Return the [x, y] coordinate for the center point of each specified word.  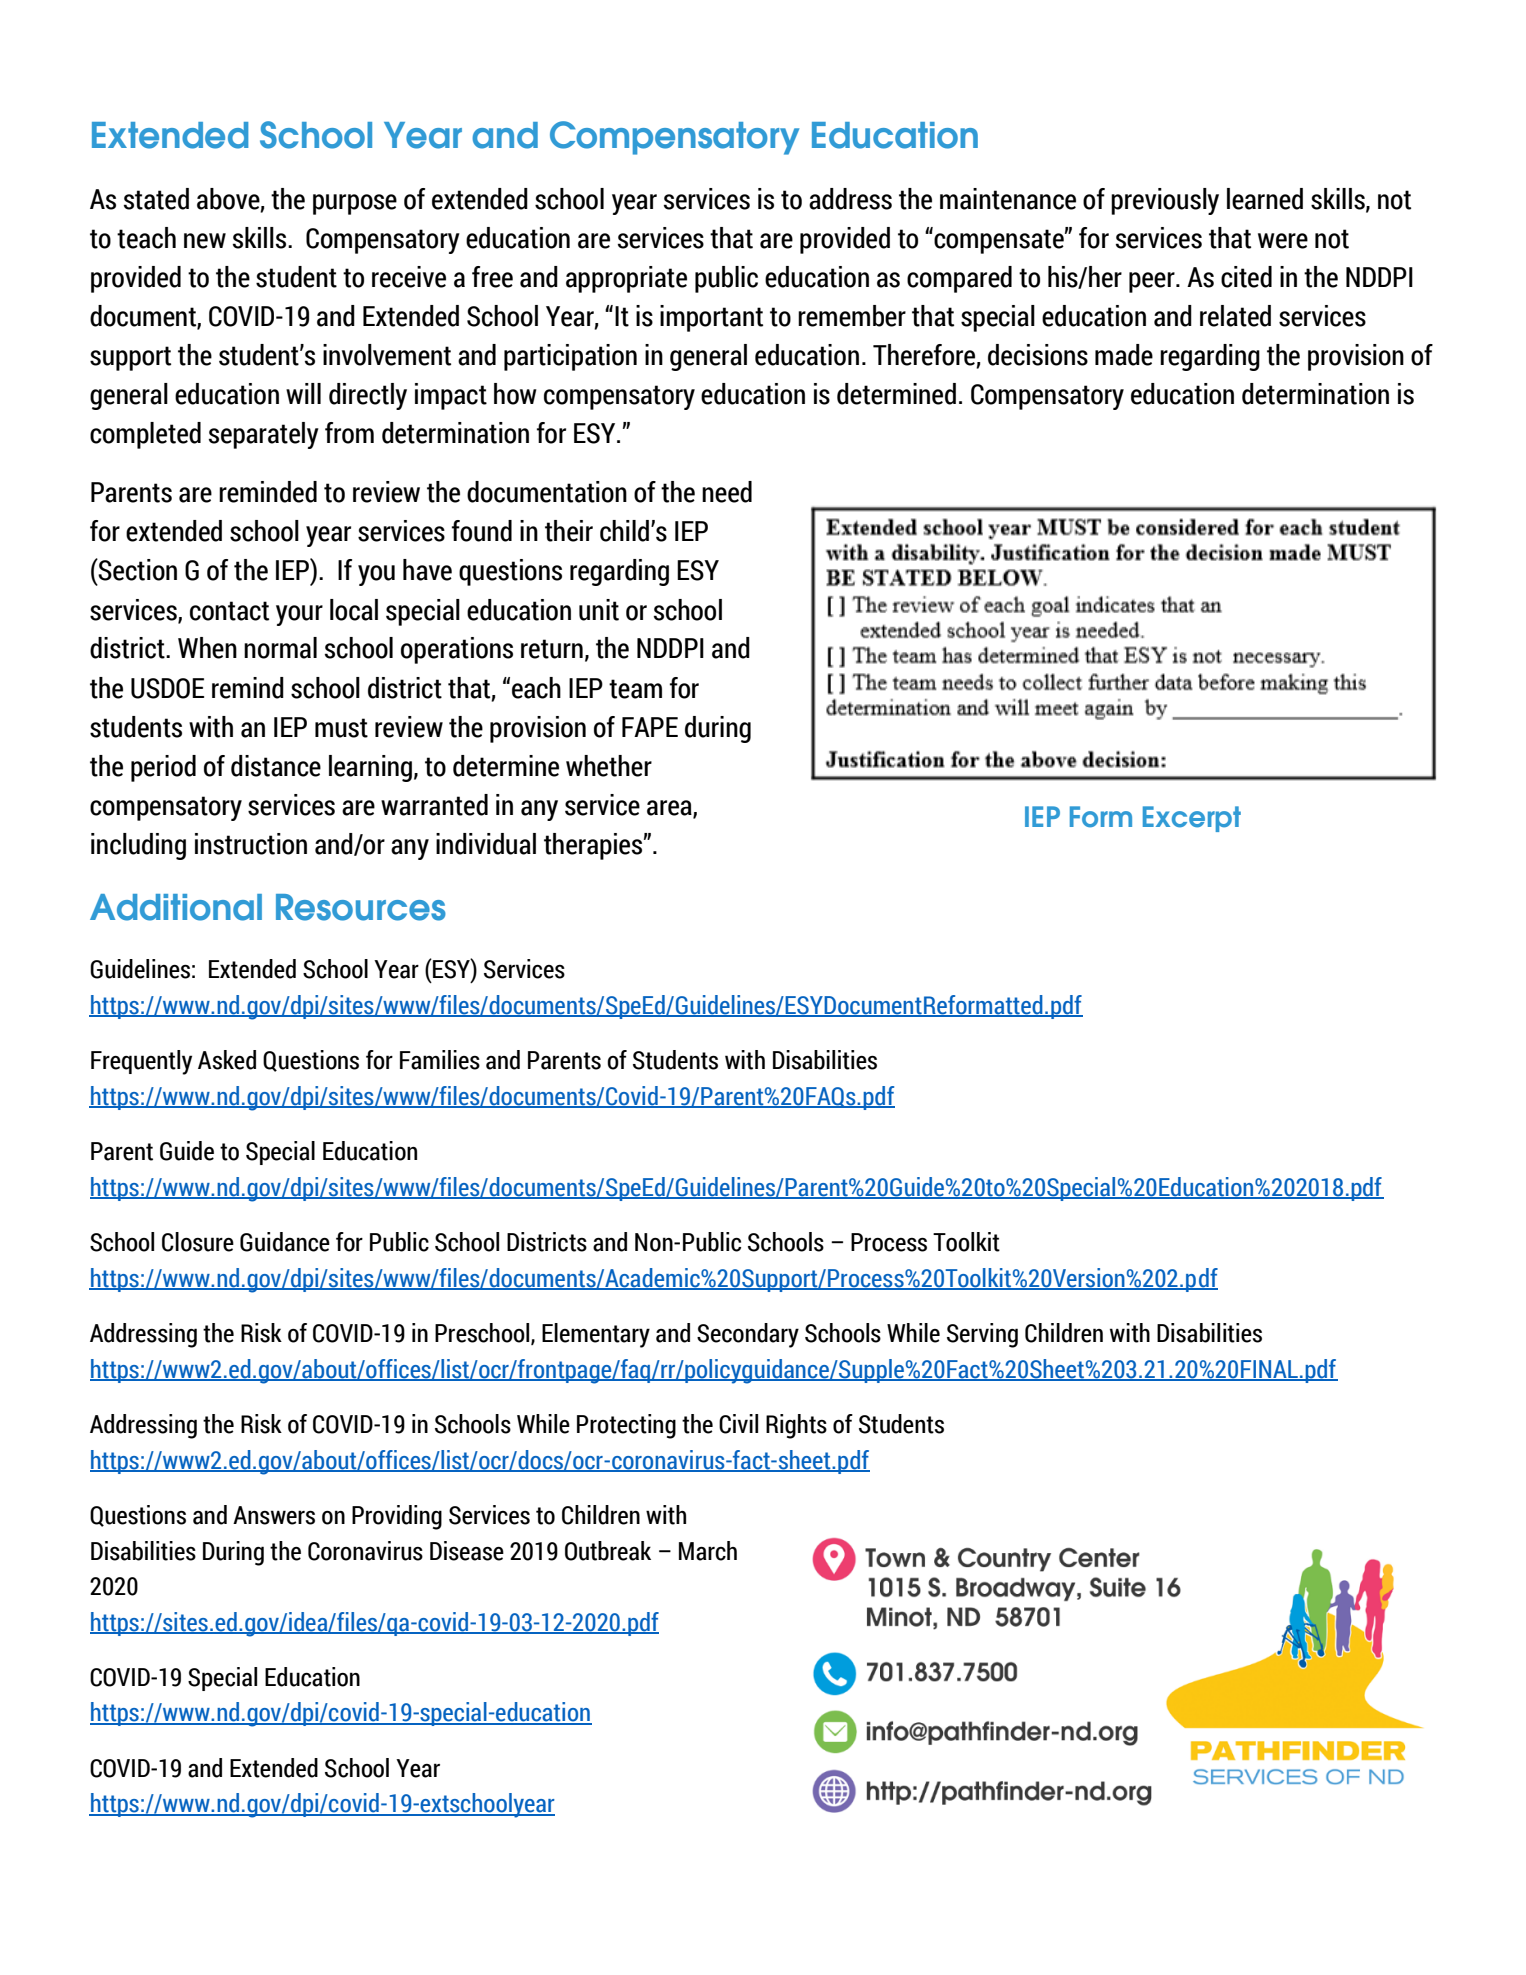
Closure [198, 1242]
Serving [982, 1335]
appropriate [626, 279]
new [205, 241]
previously [1165, 201]
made [1124, 355]
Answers [274, 1515]
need [727, 492]
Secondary [748, 1335]
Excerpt [1192, 819]
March [708, 1551]
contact [229, 611]
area [670, 808]
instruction [251, 844]
